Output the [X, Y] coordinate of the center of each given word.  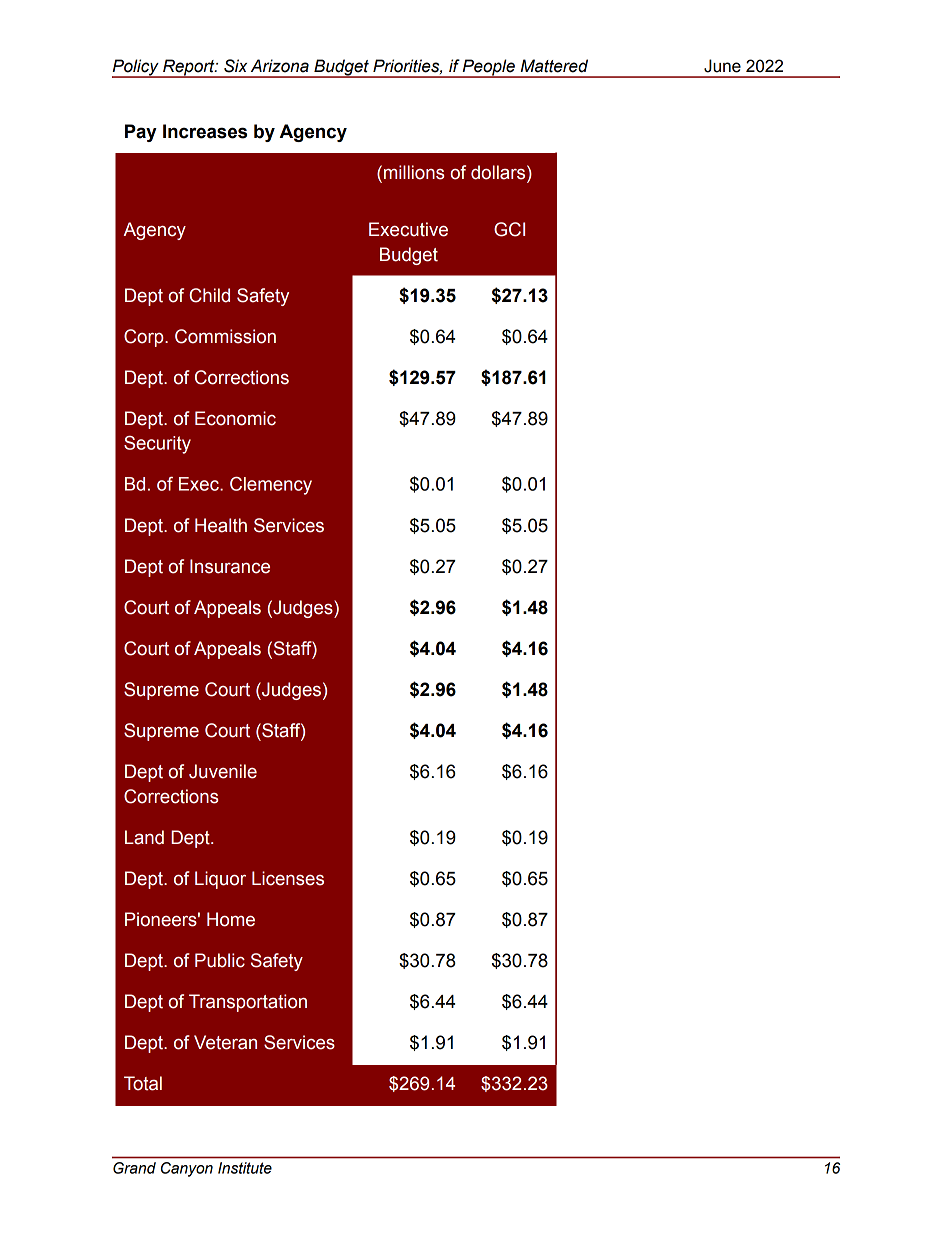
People [489, 68]
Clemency [271, 486]
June [722, 66]
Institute [245, 1168]
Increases [205, 131]
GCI [509, 229]
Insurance [230, 566]
